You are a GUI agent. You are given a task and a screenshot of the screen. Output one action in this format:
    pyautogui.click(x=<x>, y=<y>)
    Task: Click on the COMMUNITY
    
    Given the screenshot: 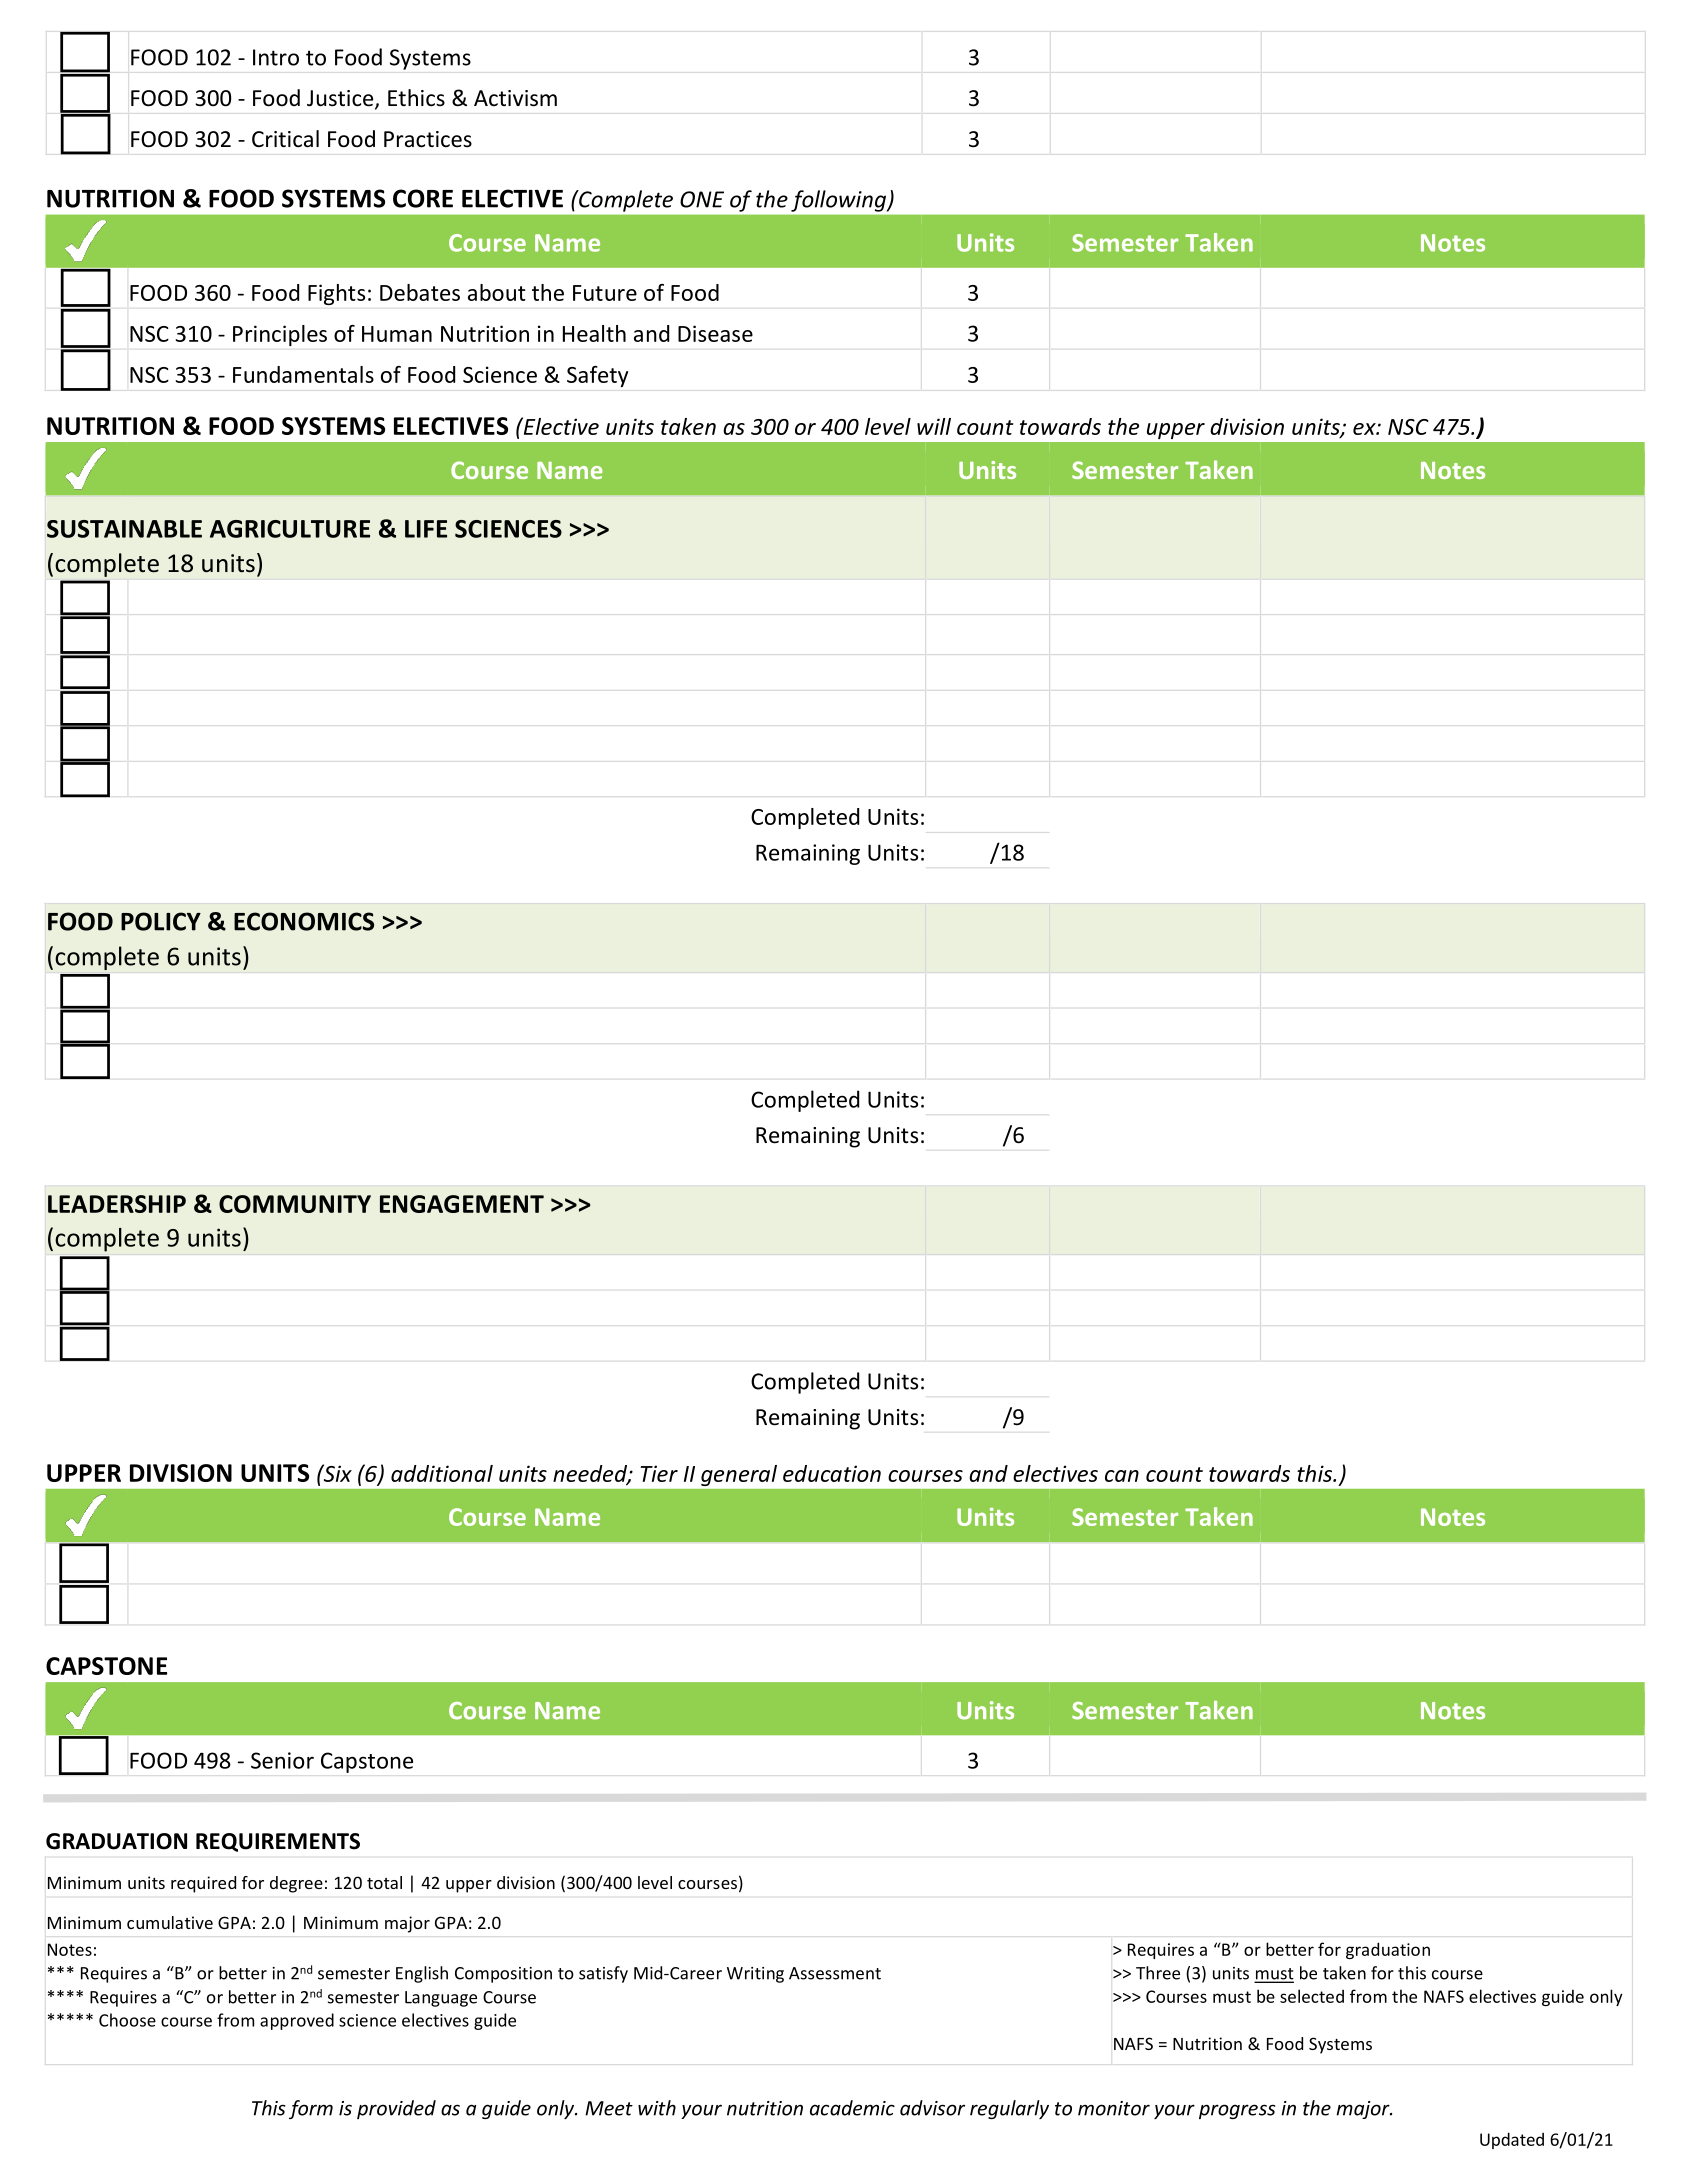 What is the action you would take?
    pyautogui.click(x=295, y=1204)
